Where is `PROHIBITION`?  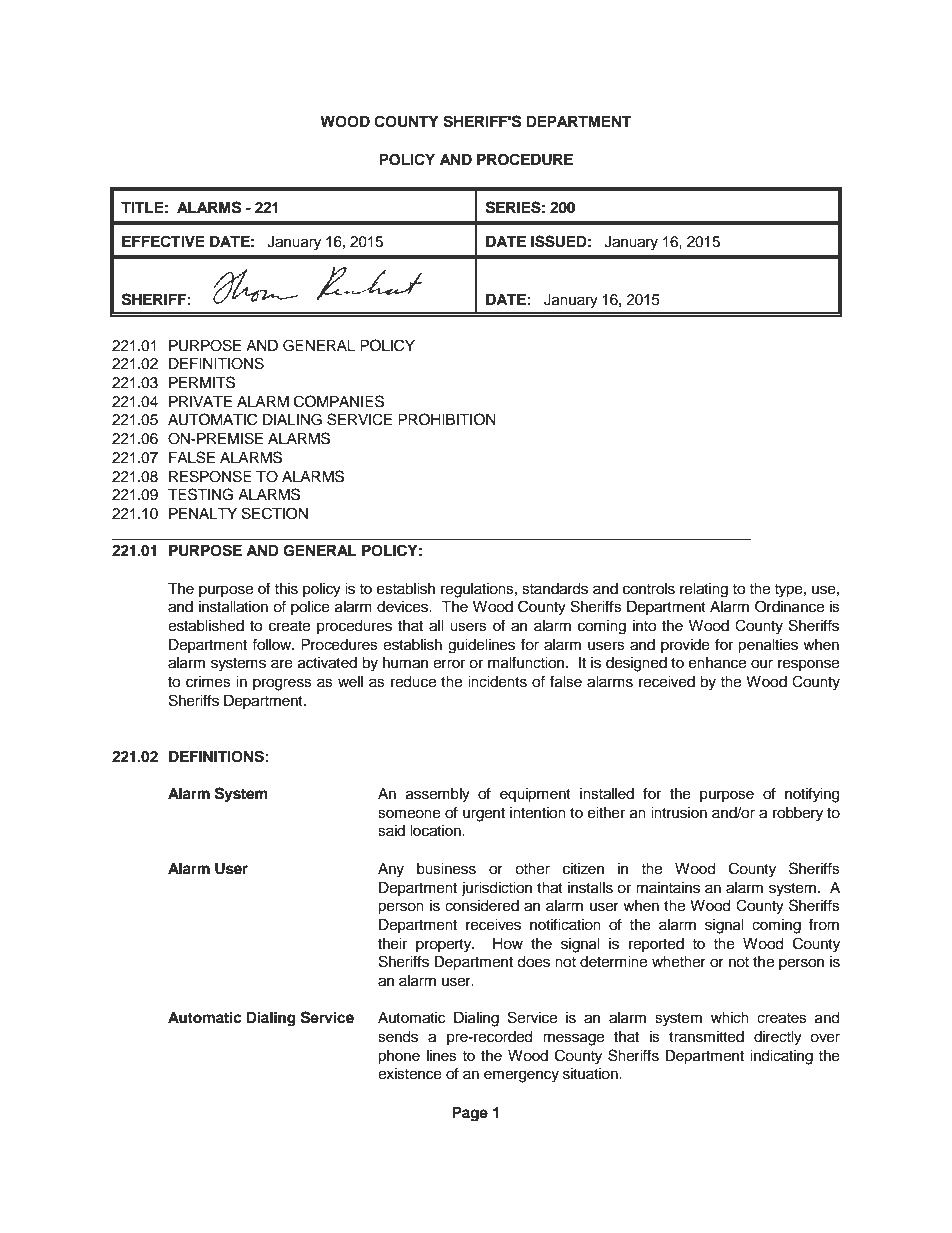
PROHIBITION is located at coordinates (447, 419).
